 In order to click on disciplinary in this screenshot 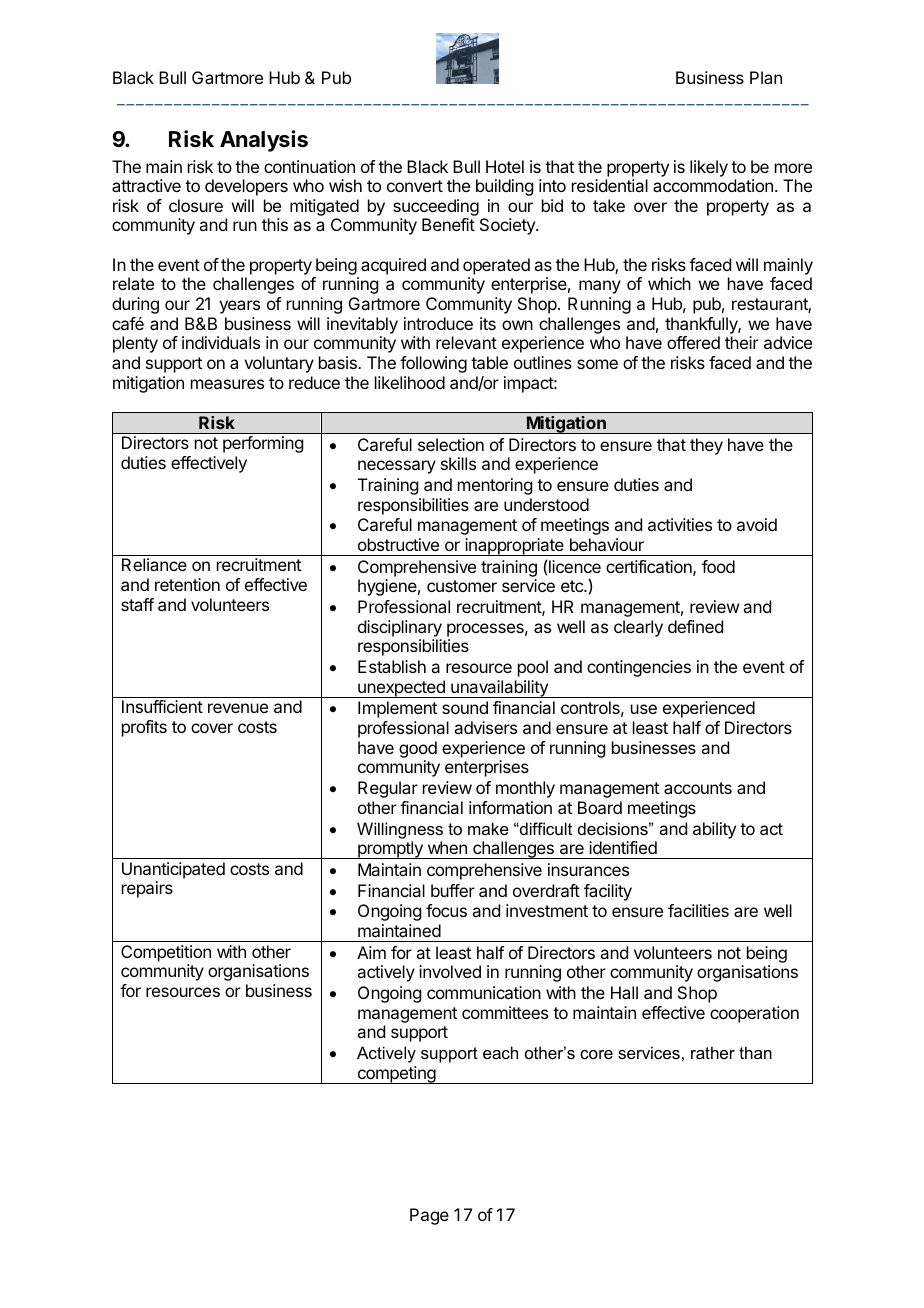, I will do `click(400, 628)`.
